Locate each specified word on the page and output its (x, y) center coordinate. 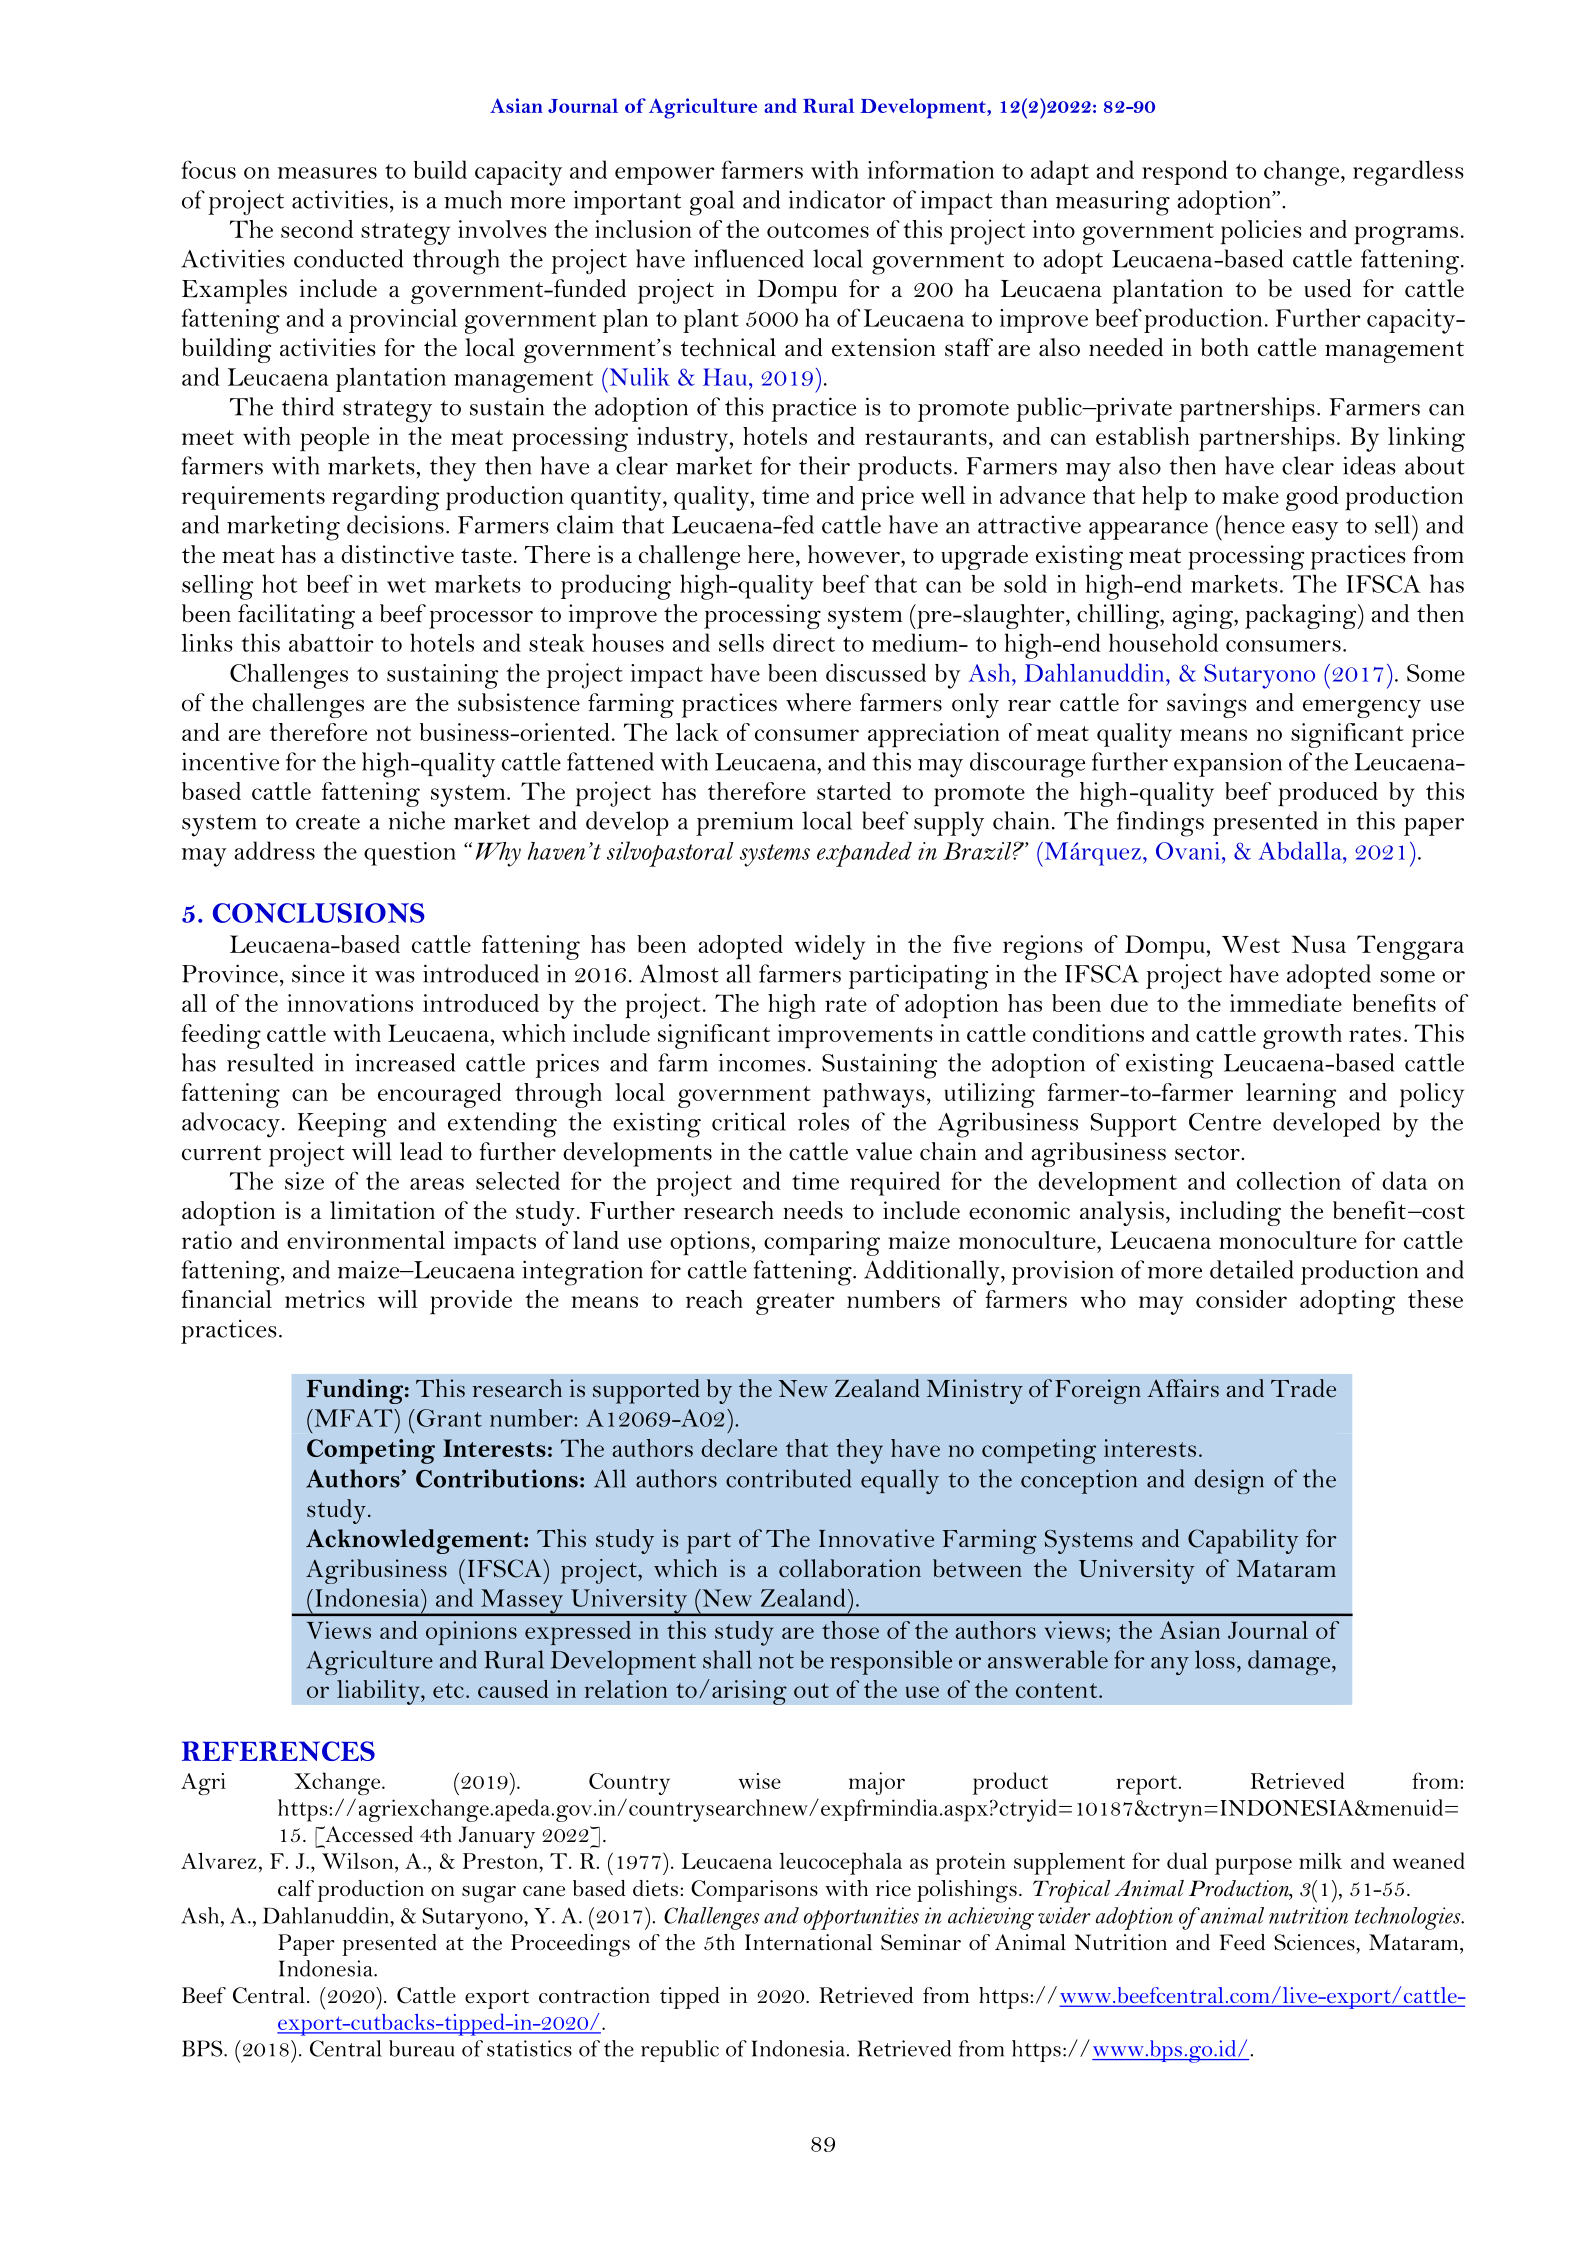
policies (1261, 232)
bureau (421, 2048)
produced (1328, 794)
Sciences (1315, 1942)
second (317, 229)
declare (739, 1448)
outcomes (818, 230)
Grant (448, 1418)
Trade (1303, 1388)
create (328, 822)
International (808, 1942)
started (854, 791)
